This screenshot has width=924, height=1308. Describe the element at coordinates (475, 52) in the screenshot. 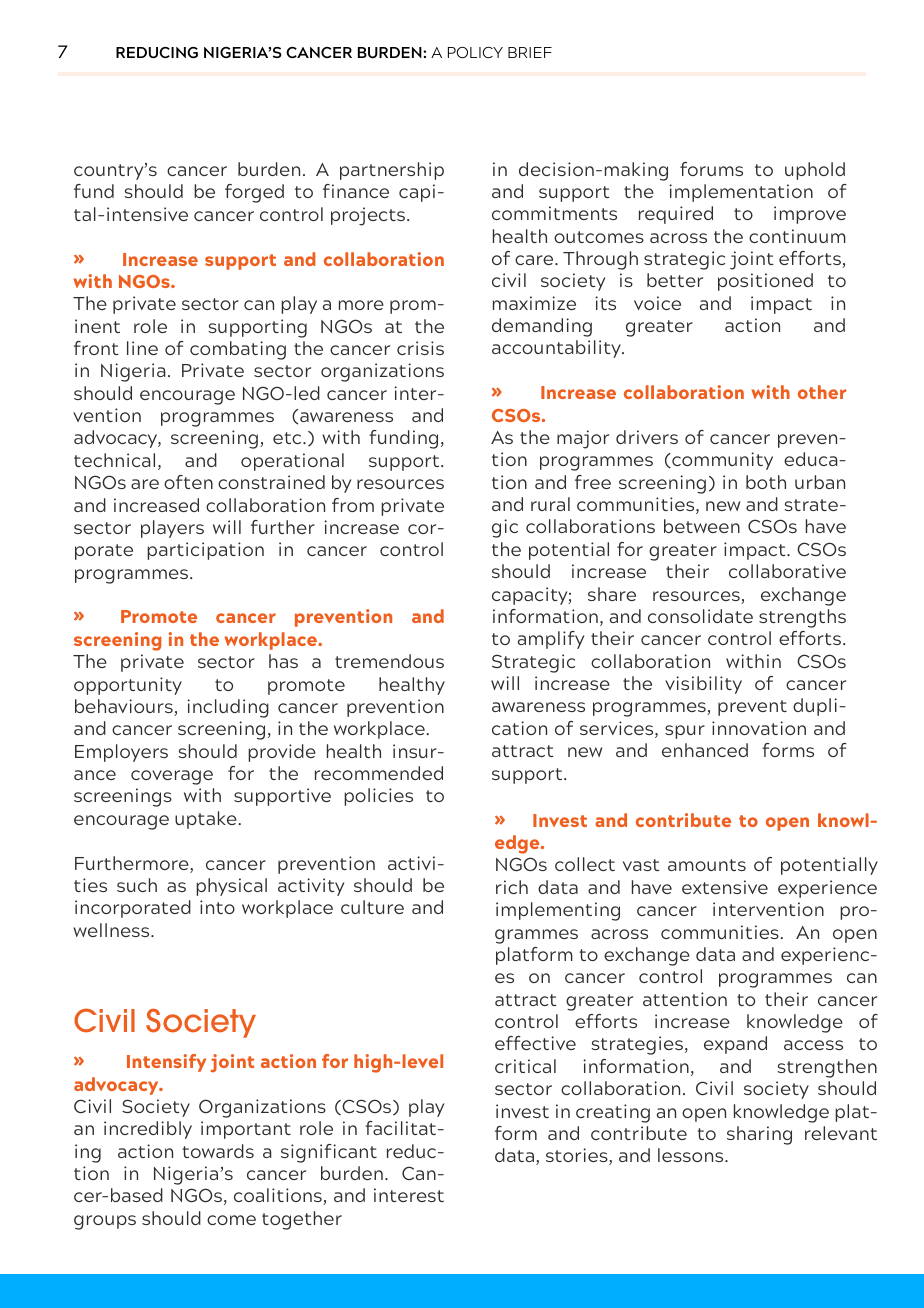

I see `POLICY` at that location.
